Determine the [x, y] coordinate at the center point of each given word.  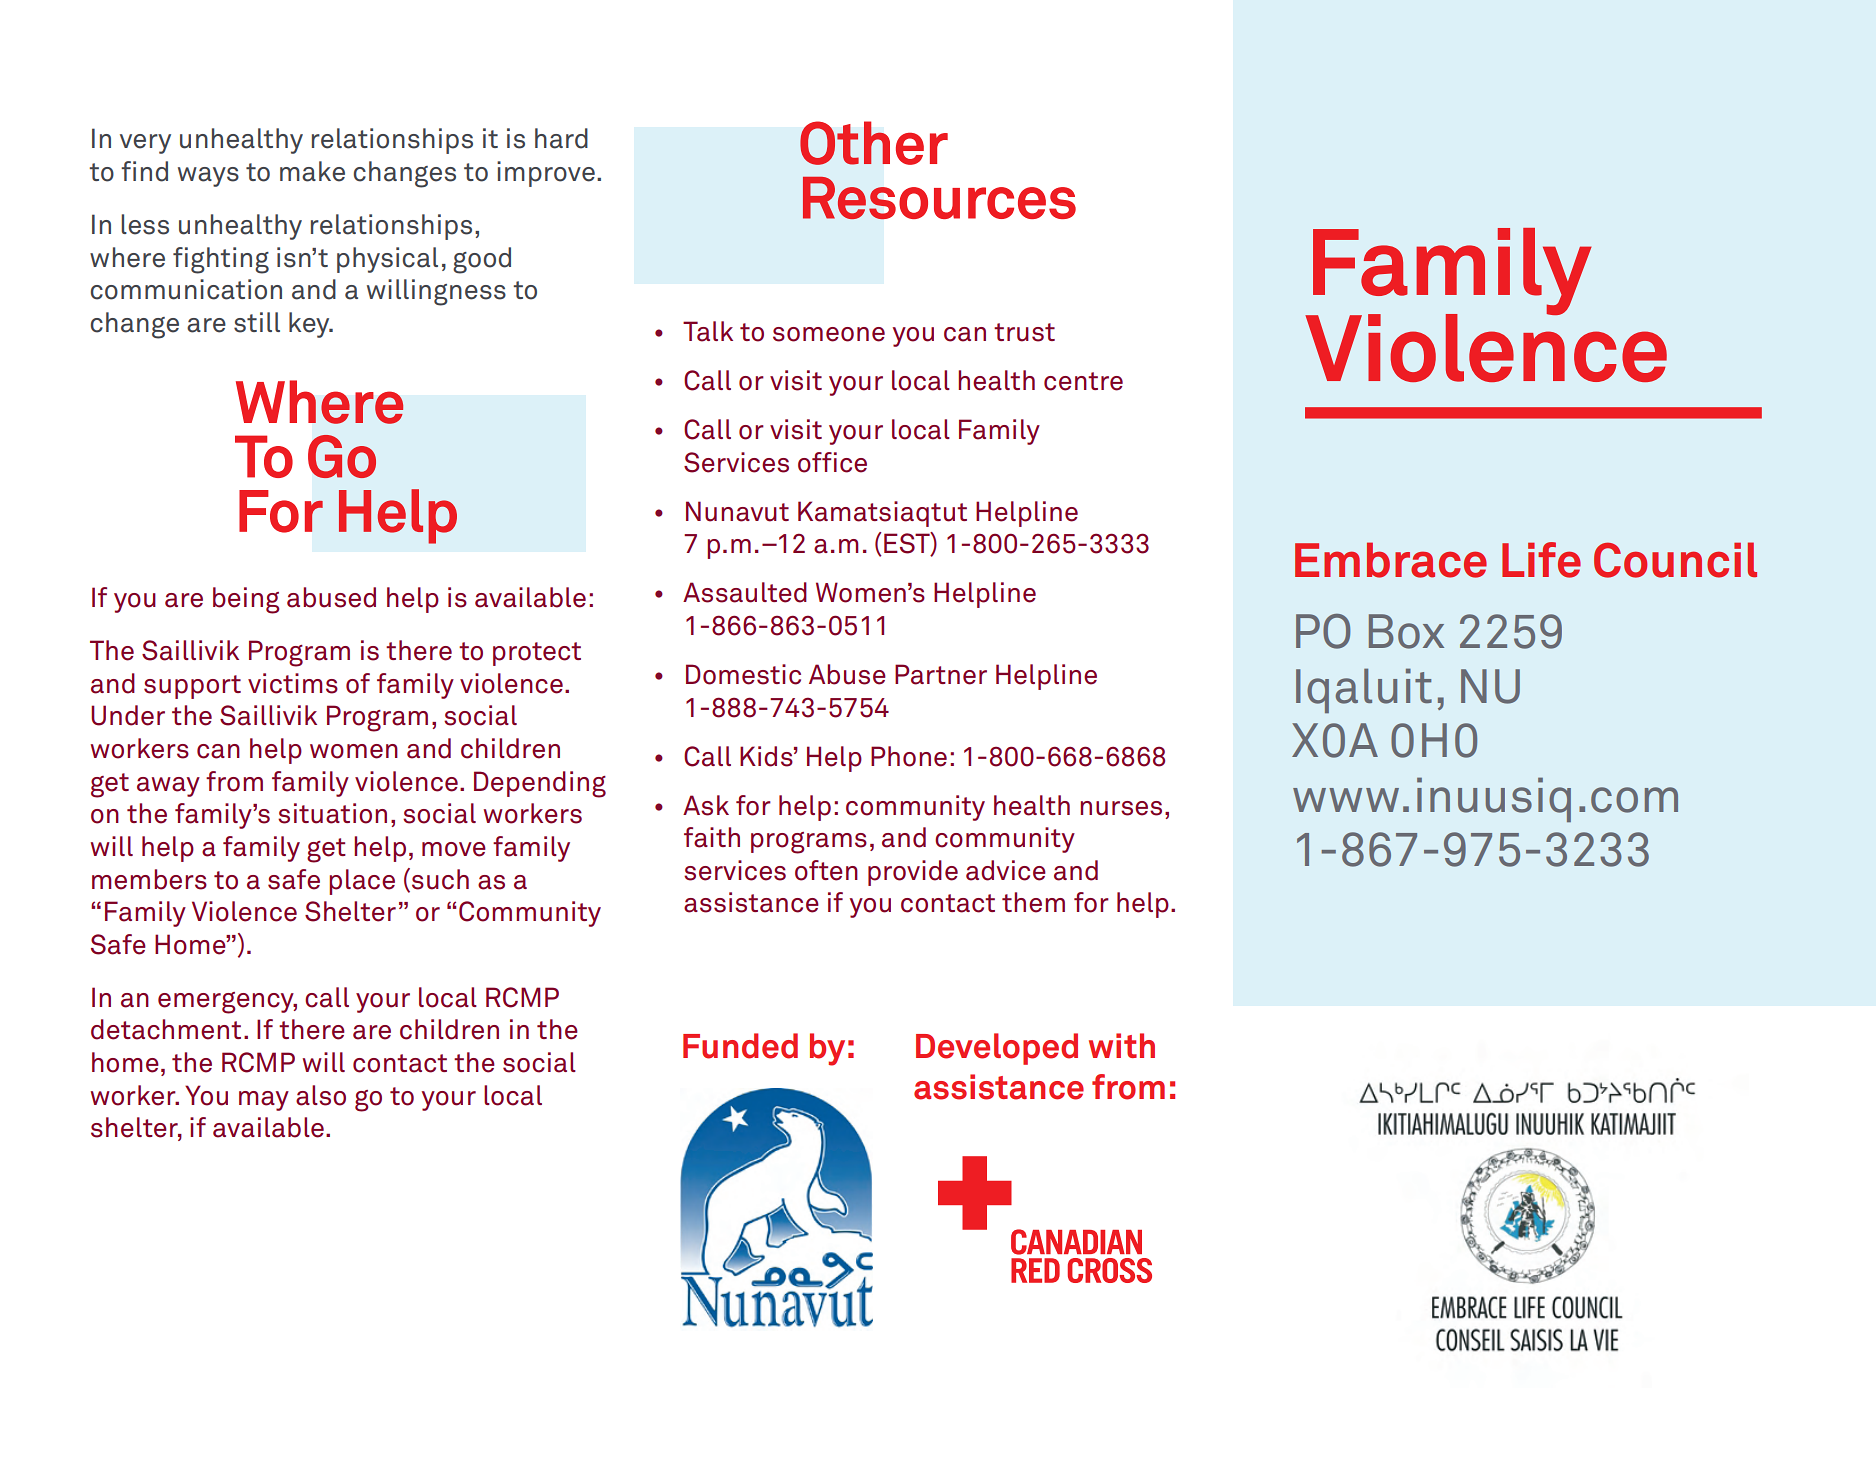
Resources [939, 198]
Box [1406, 631]
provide [913, 873]
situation [332, 813]
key [310, 325]
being [246, 600]
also [321, 1095]
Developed [997, 1049]
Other [874, 143]
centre [1083, 381]
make [312, 171]
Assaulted [745, 592]
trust [1024, 332]
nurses [1121, 808]
